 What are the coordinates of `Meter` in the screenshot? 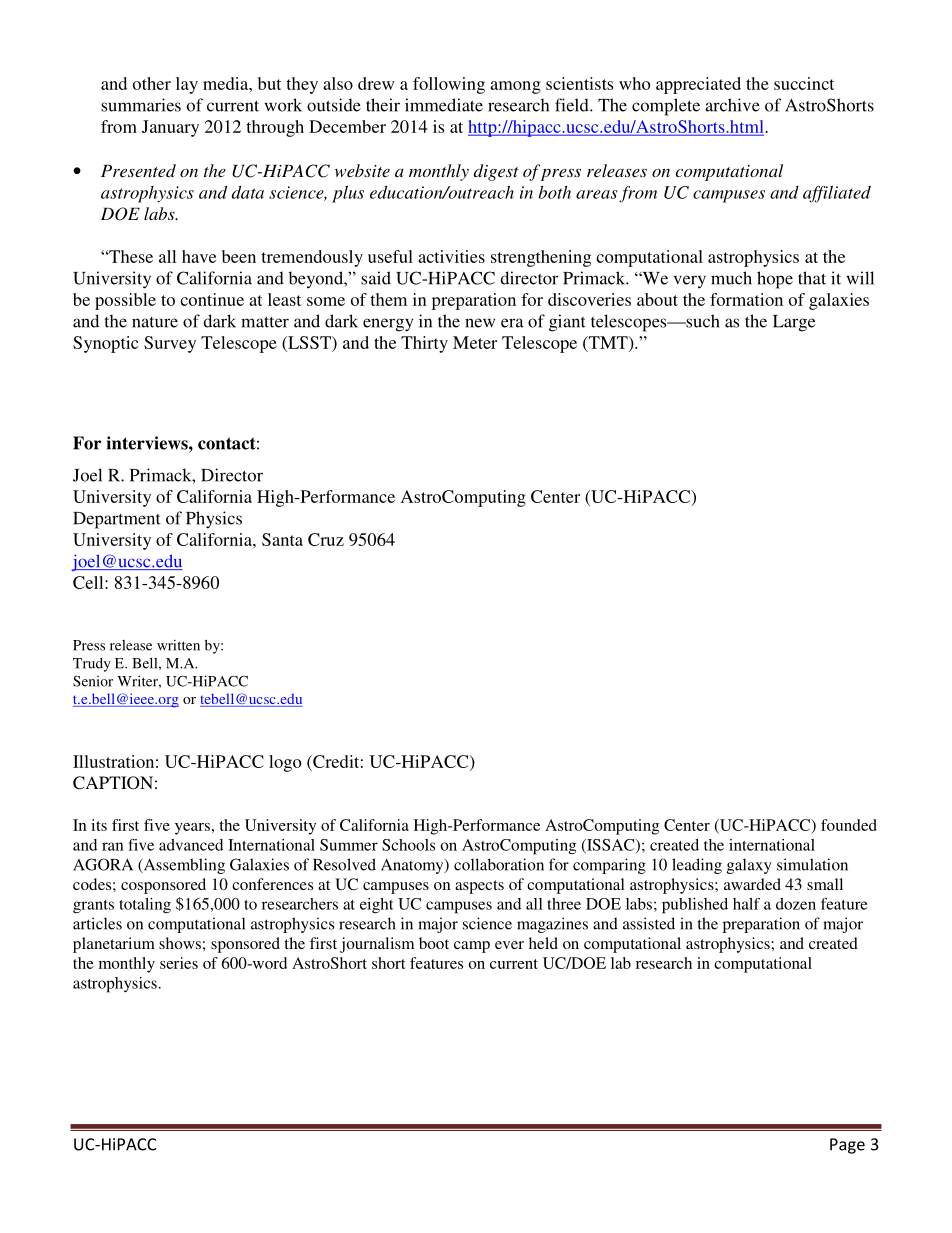 It's located at (475, 342).
